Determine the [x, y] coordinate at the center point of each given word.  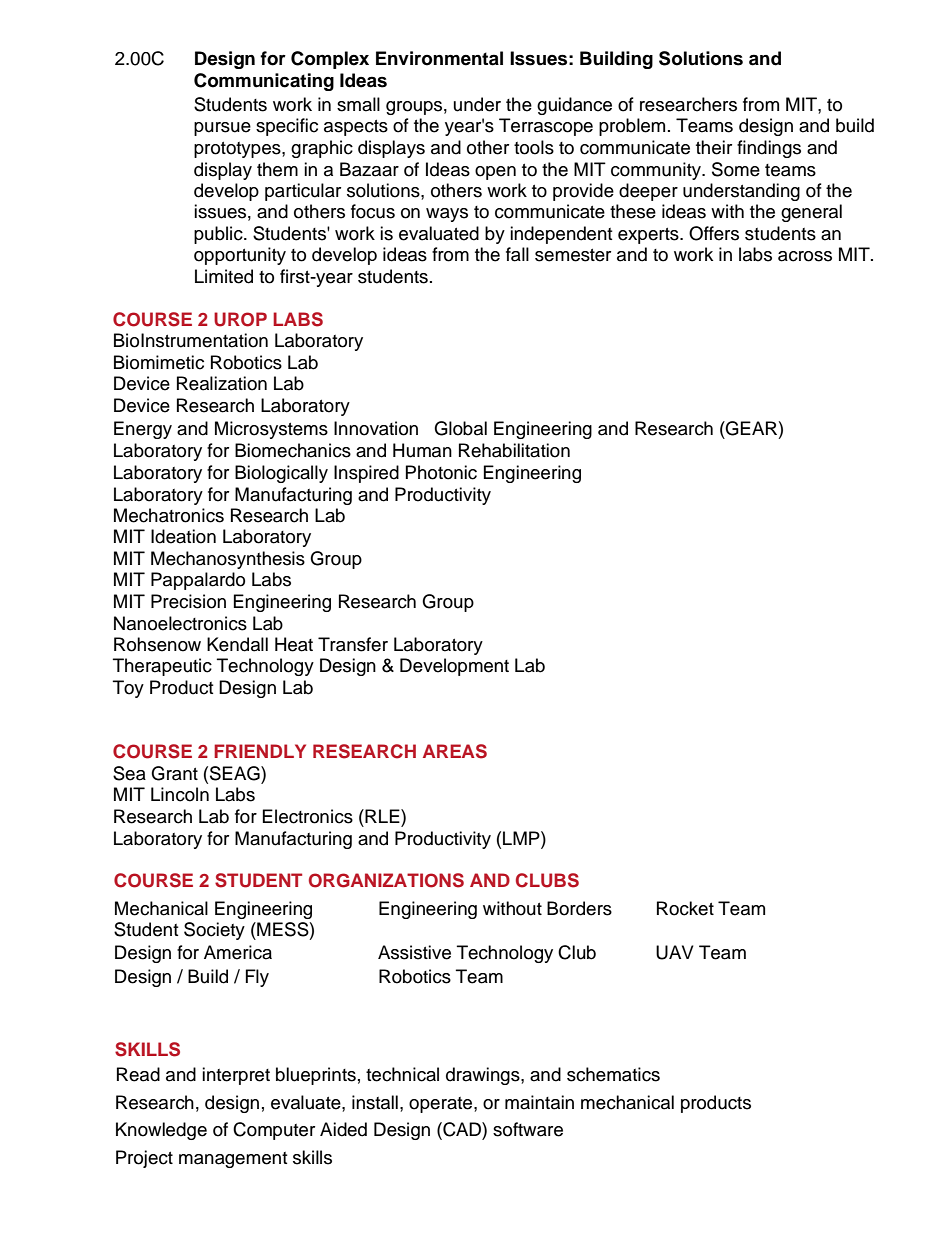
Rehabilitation [514, 450]
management [233, 1160]
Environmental [439, 58]
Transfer [353, 644]
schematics [613, 1074]
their [714, 147]
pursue [222, 129]
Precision [188, 601]
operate [442, 1105]
